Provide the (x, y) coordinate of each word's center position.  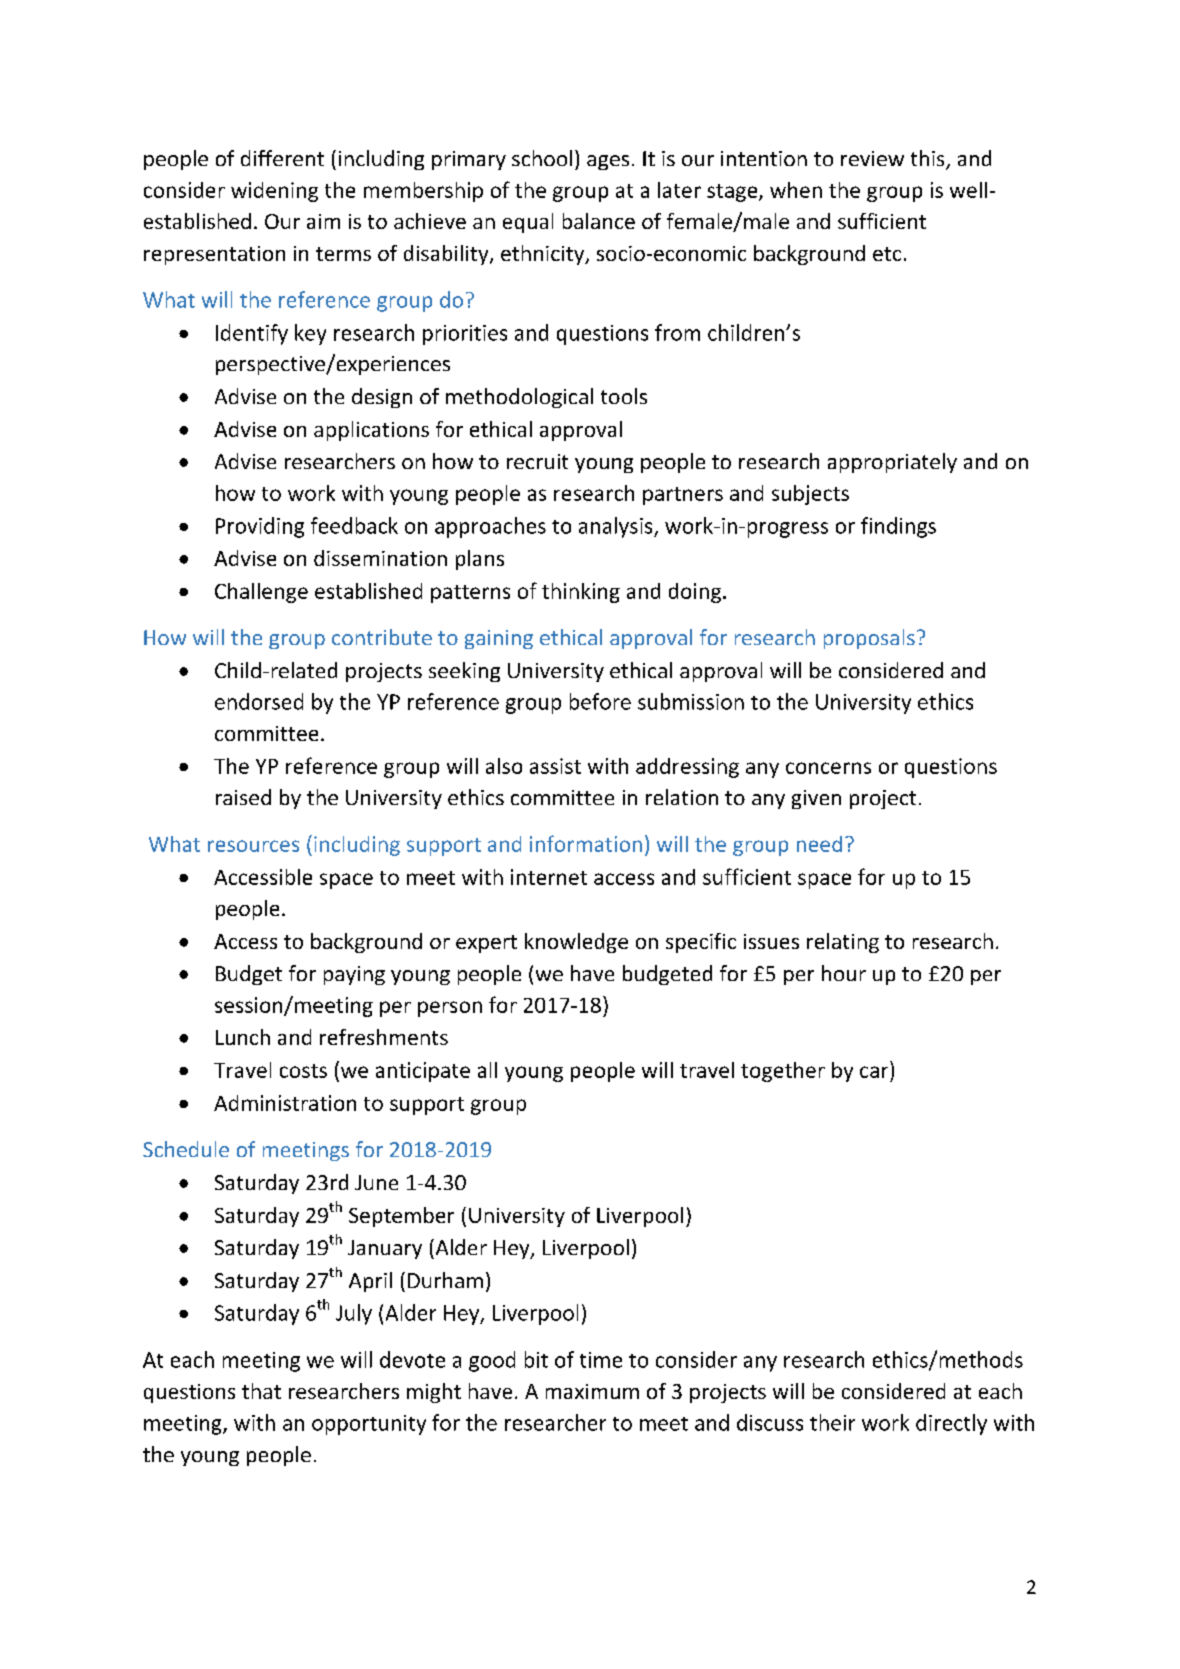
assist (555, 766)
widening (274, 192)
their (832, 1422)
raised (243, 797)
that (261, 1391)
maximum (592, 1391)
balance (599, 221)
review (872, 158)
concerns (828, 768)
